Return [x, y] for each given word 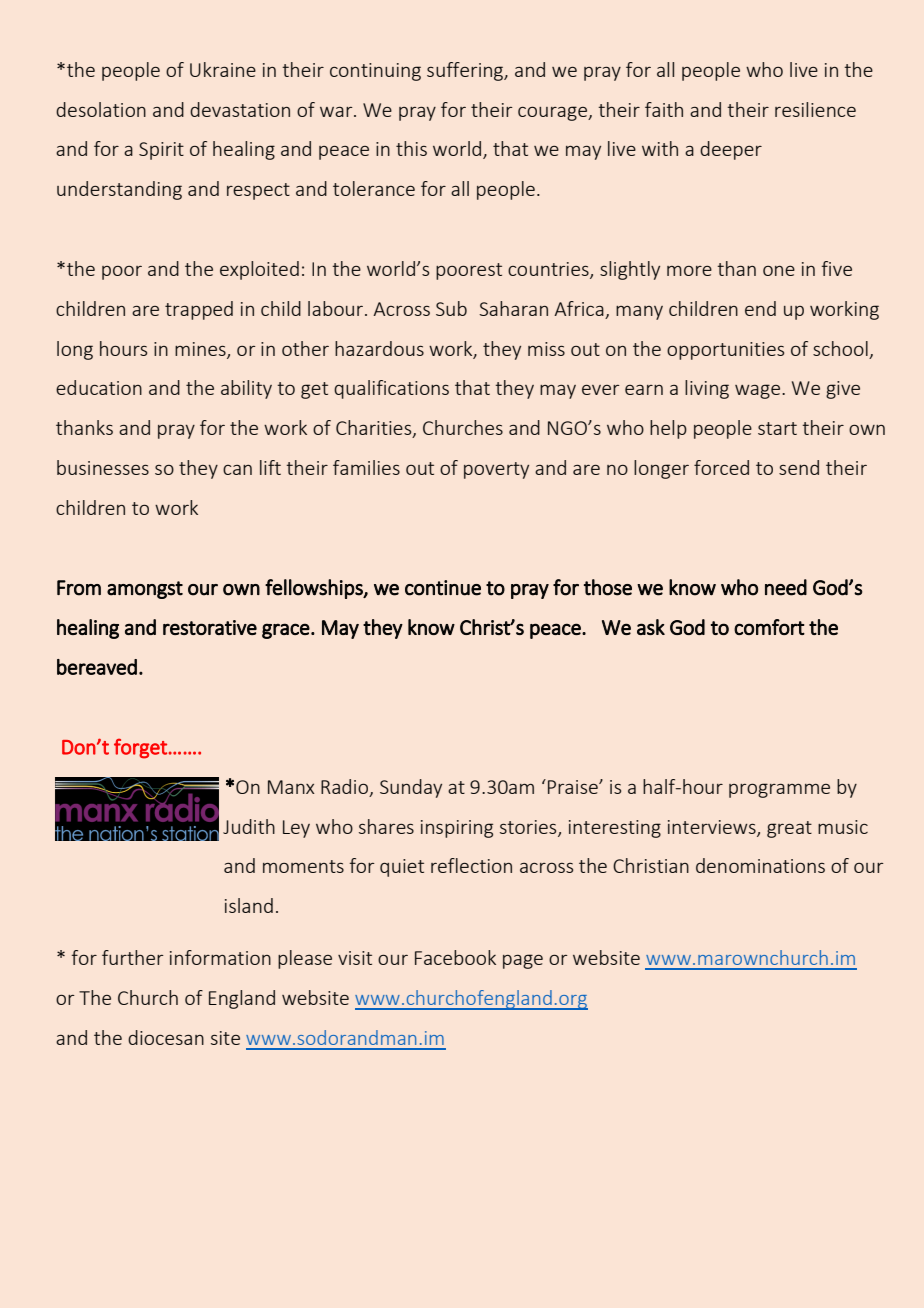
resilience [815, 109]
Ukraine [223, 69]
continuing [375, 72]
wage [759, 391]
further [133, 957]
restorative [210, 627]
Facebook [455, 957]
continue [443, 588]
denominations [760, 865]
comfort [769, 627]
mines [201, 350]
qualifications [391, 389]
